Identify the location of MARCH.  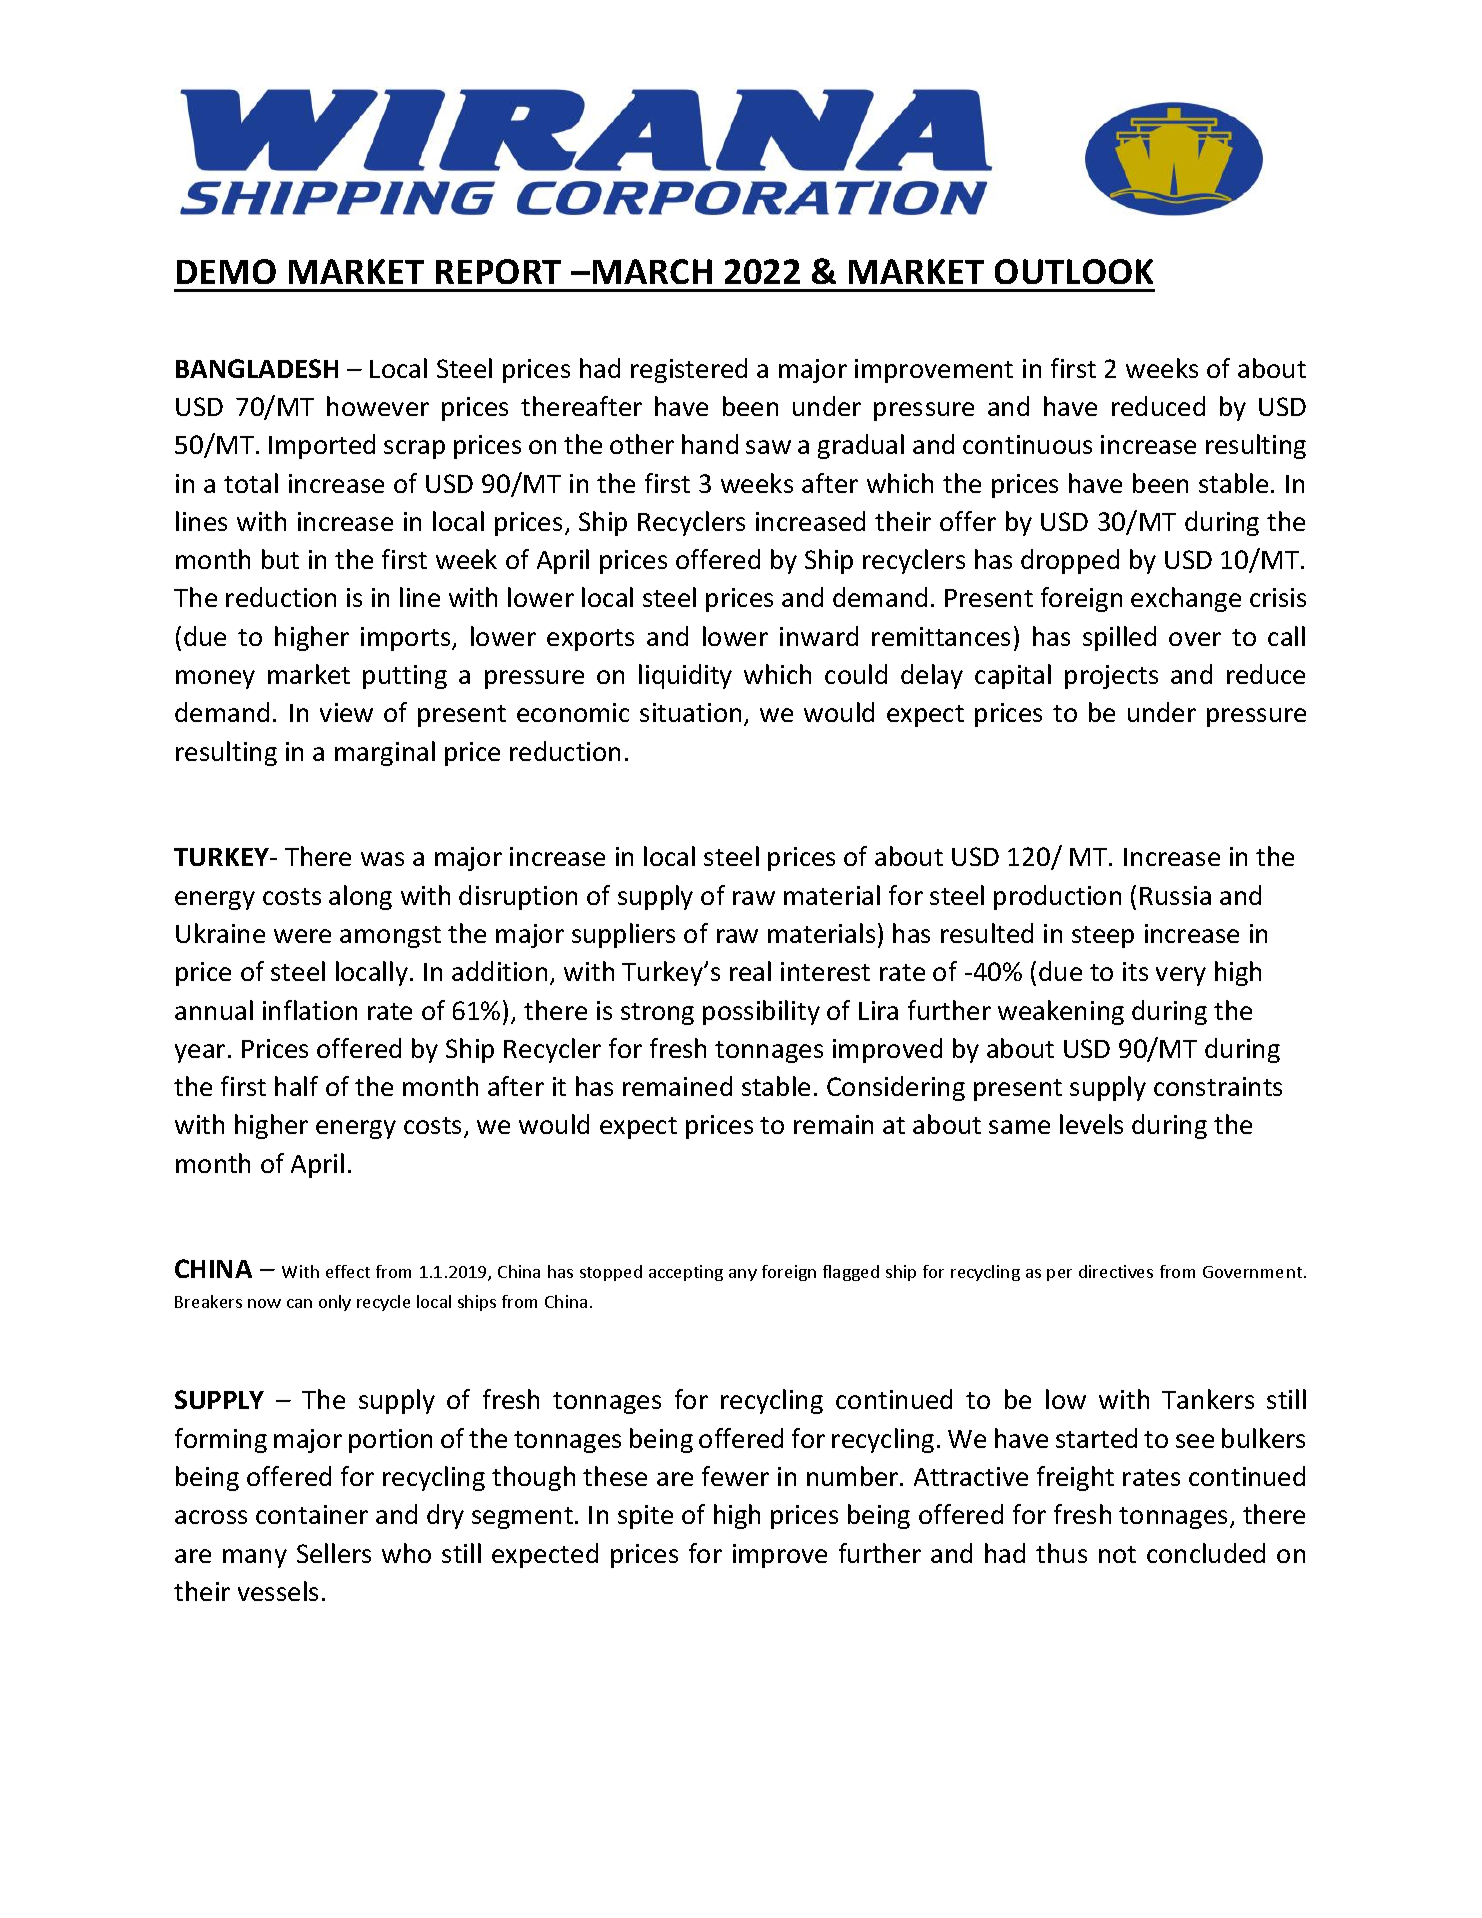
(652, 271).
